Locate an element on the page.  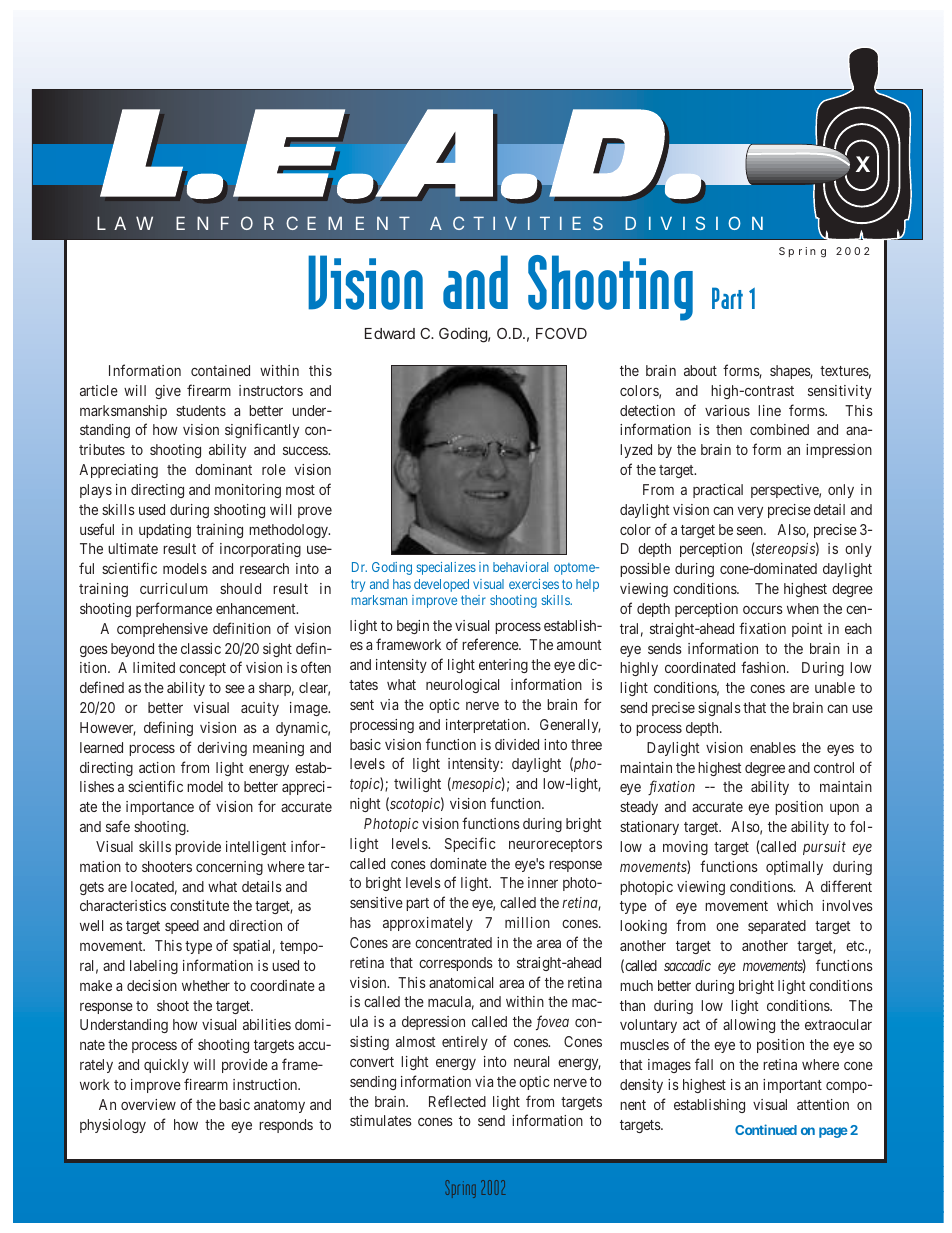
contained is located at coordinates (220, 370).
